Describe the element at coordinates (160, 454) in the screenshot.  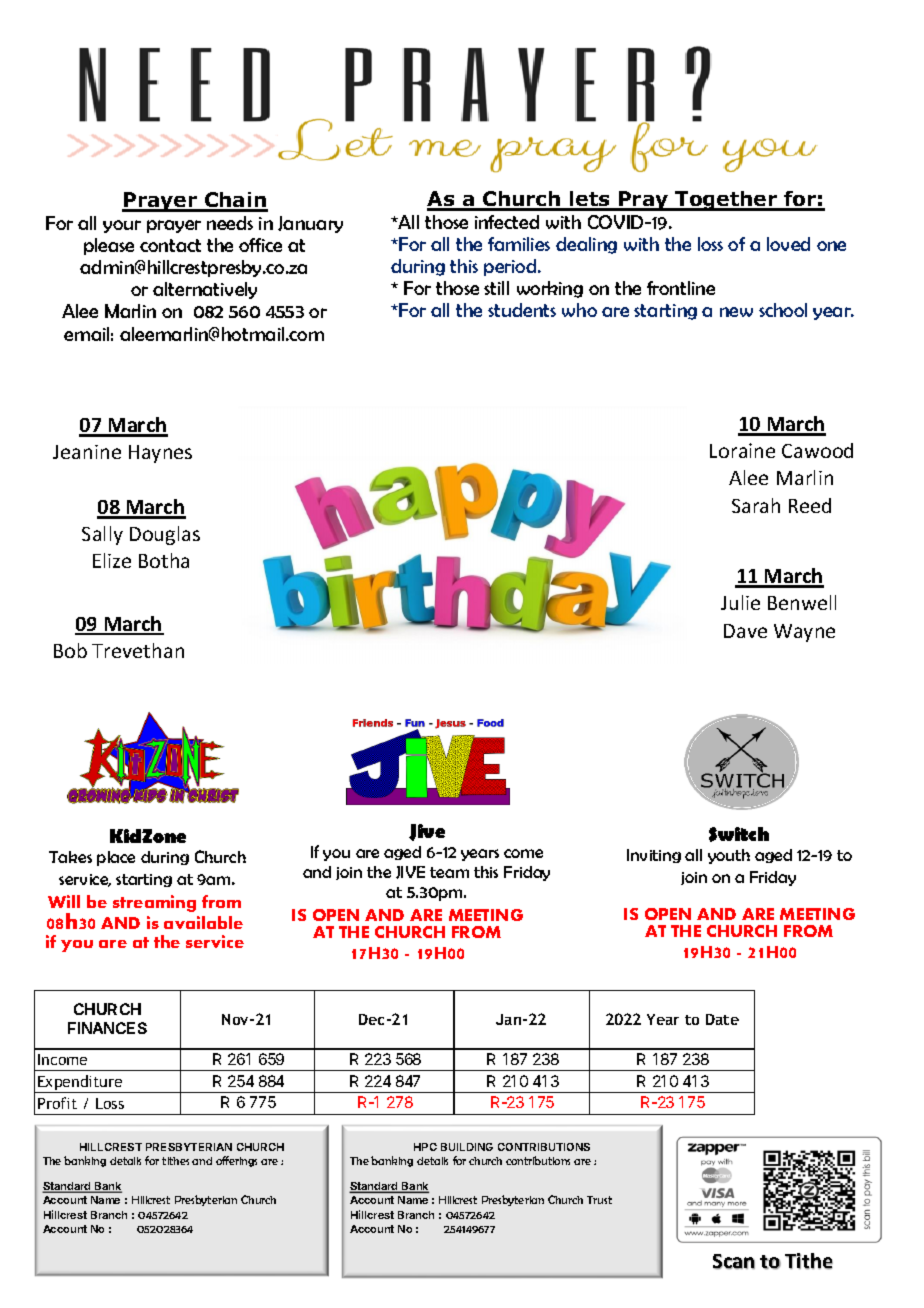
I see `Haynes` at that location.
